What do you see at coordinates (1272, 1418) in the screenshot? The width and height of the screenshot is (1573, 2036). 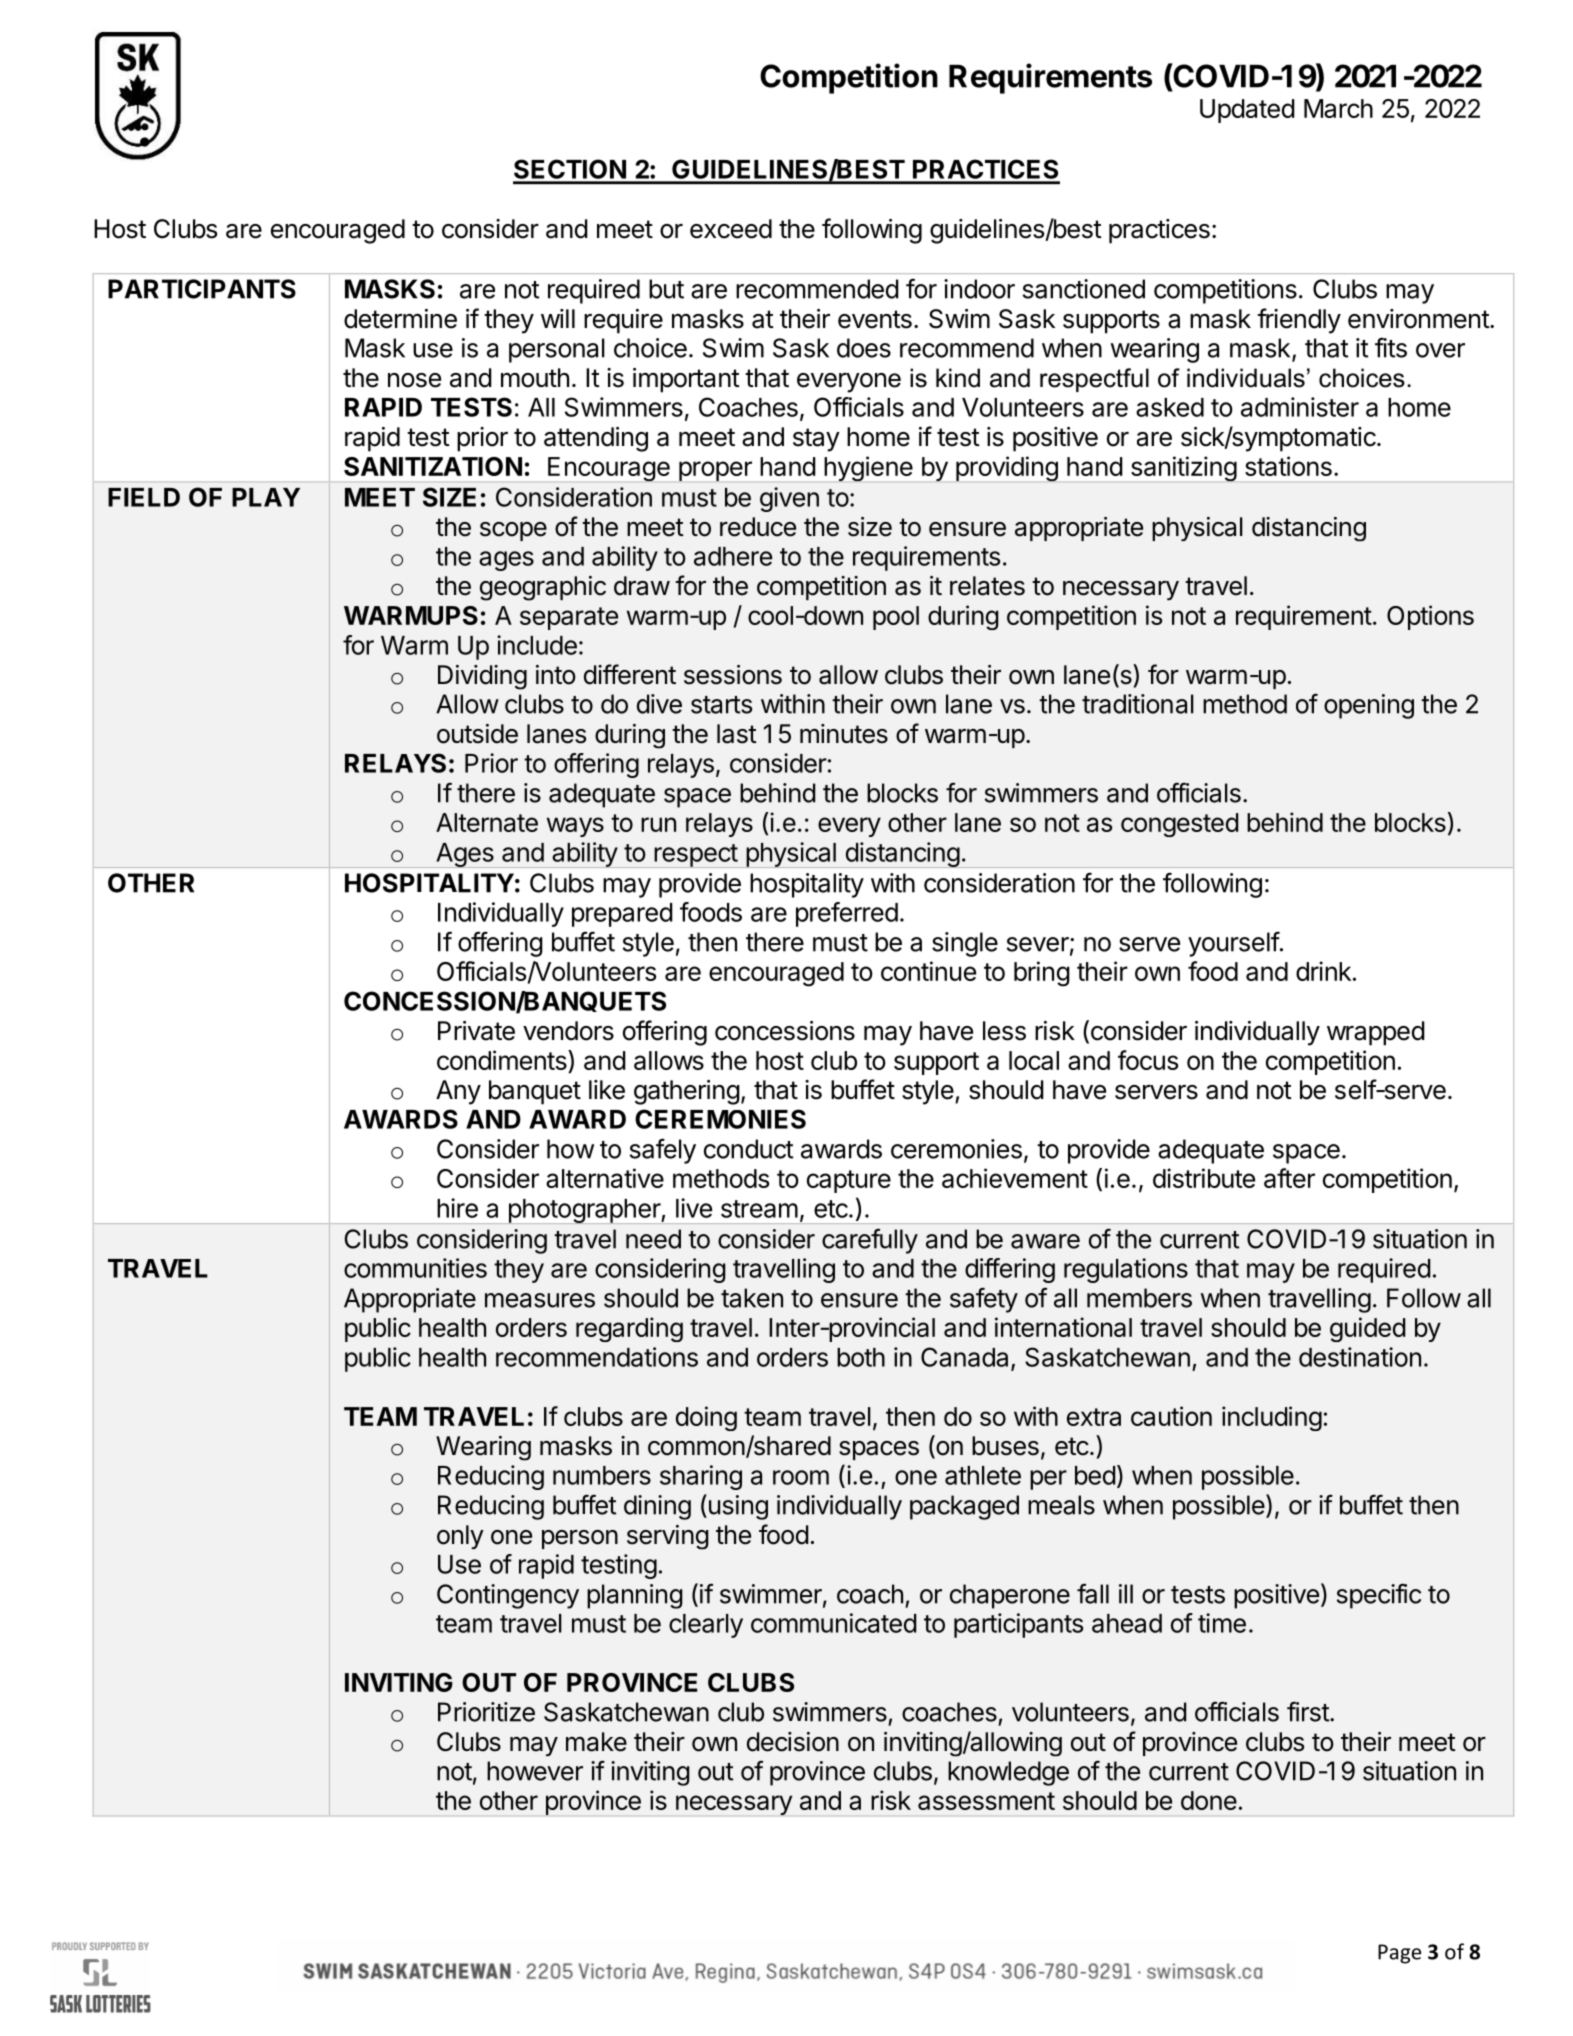 I see `including` at bounding box center [1272, 1418].
